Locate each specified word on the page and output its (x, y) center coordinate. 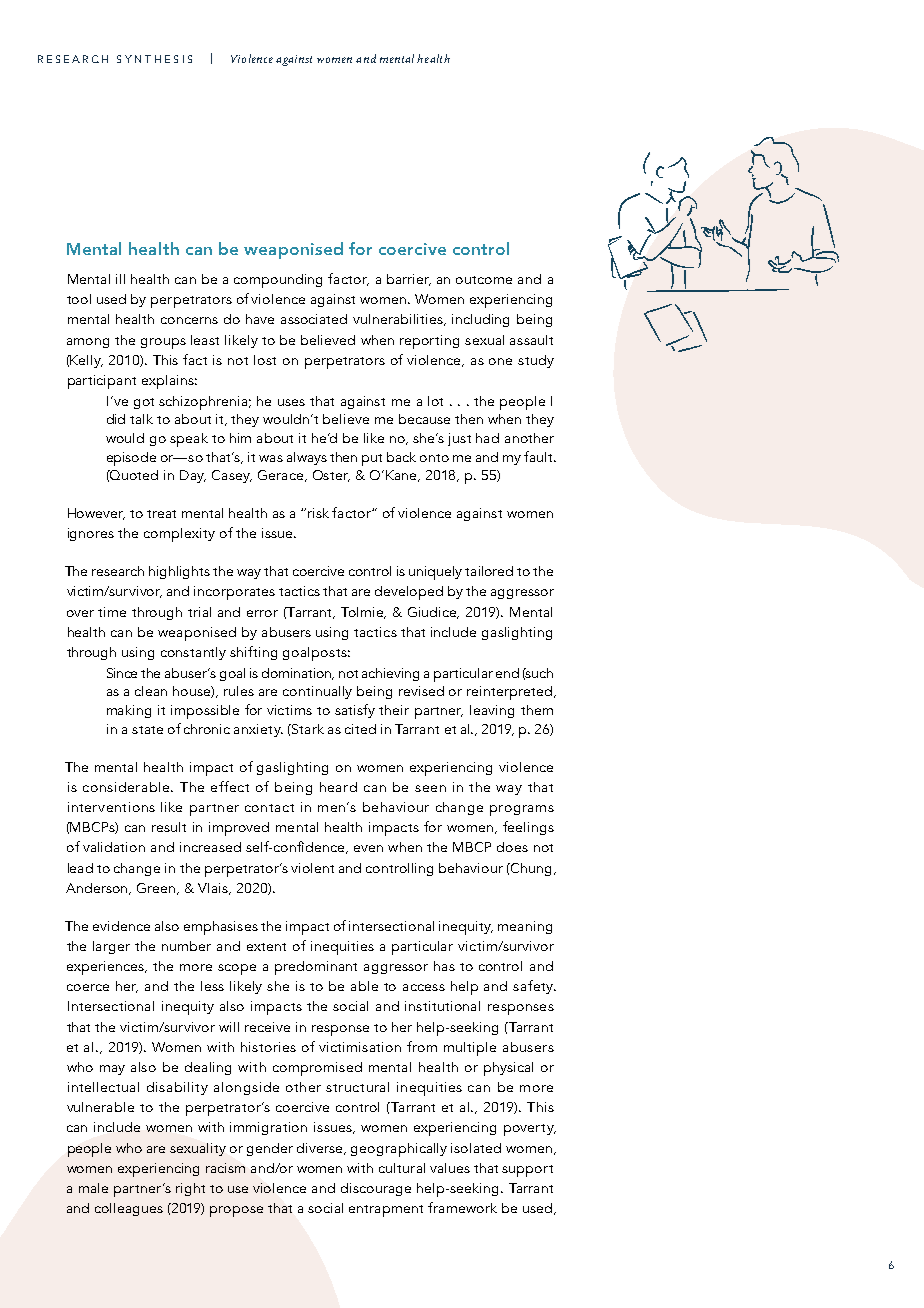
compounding (278, 281)
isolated (476, 1148)
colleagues (129, 1209)
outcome (484, 280)
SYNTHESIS (154, 59)
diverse (321, 1149)
